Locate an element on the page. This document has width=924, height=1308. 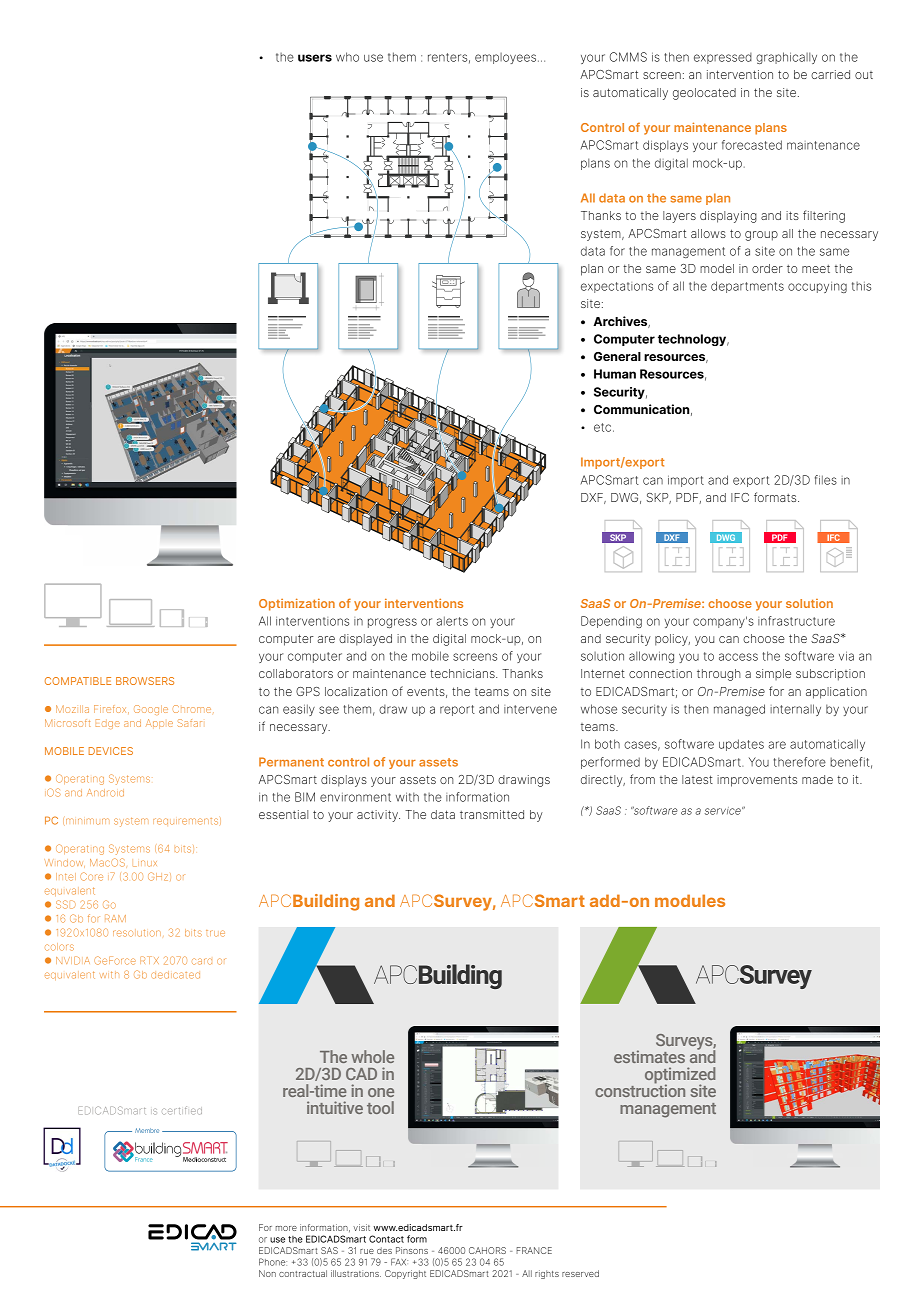
Human is located at coordinates (615, 374).
